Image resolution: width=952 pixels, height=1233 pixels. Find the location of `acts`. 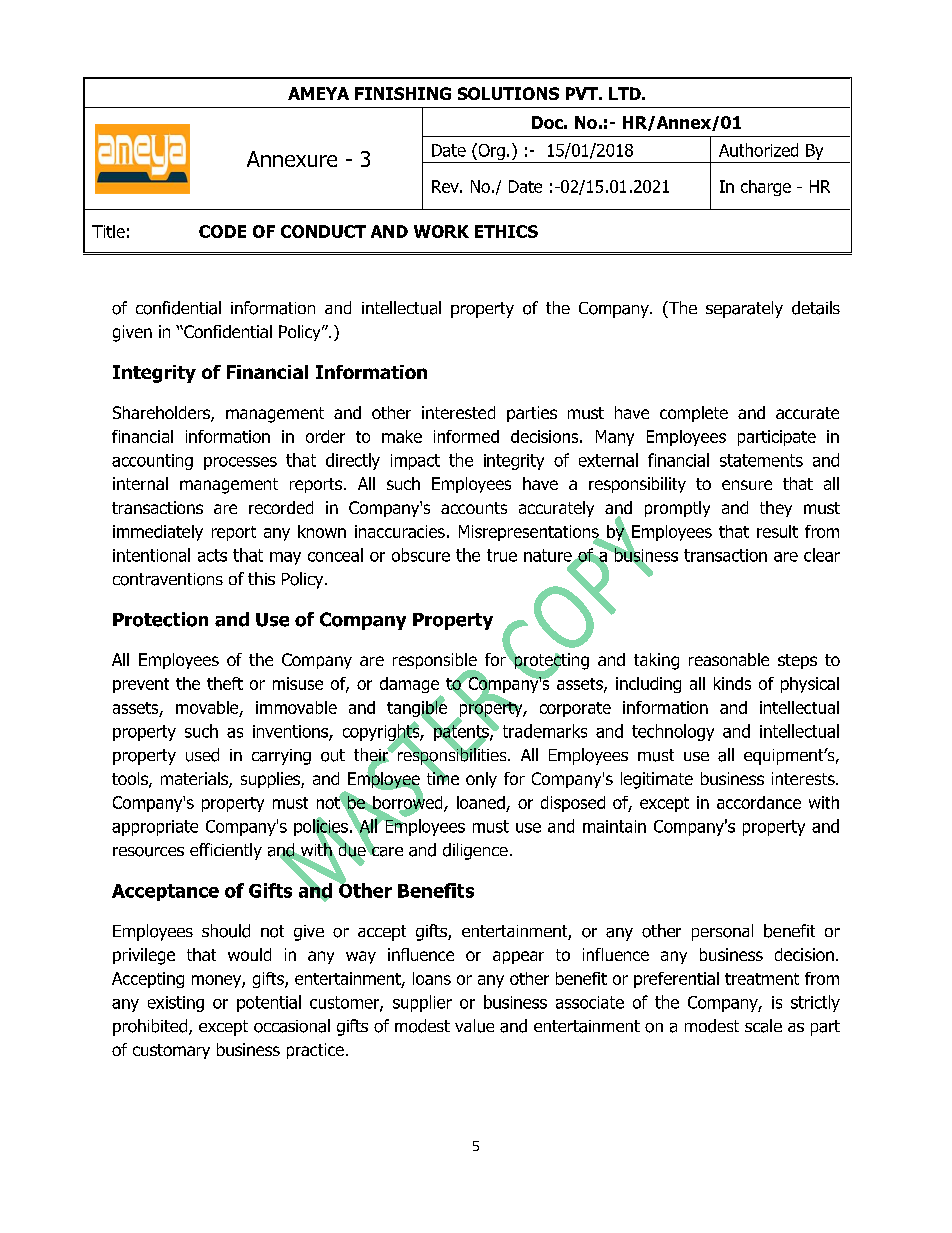

acts is located at coordinates (212, 555).
